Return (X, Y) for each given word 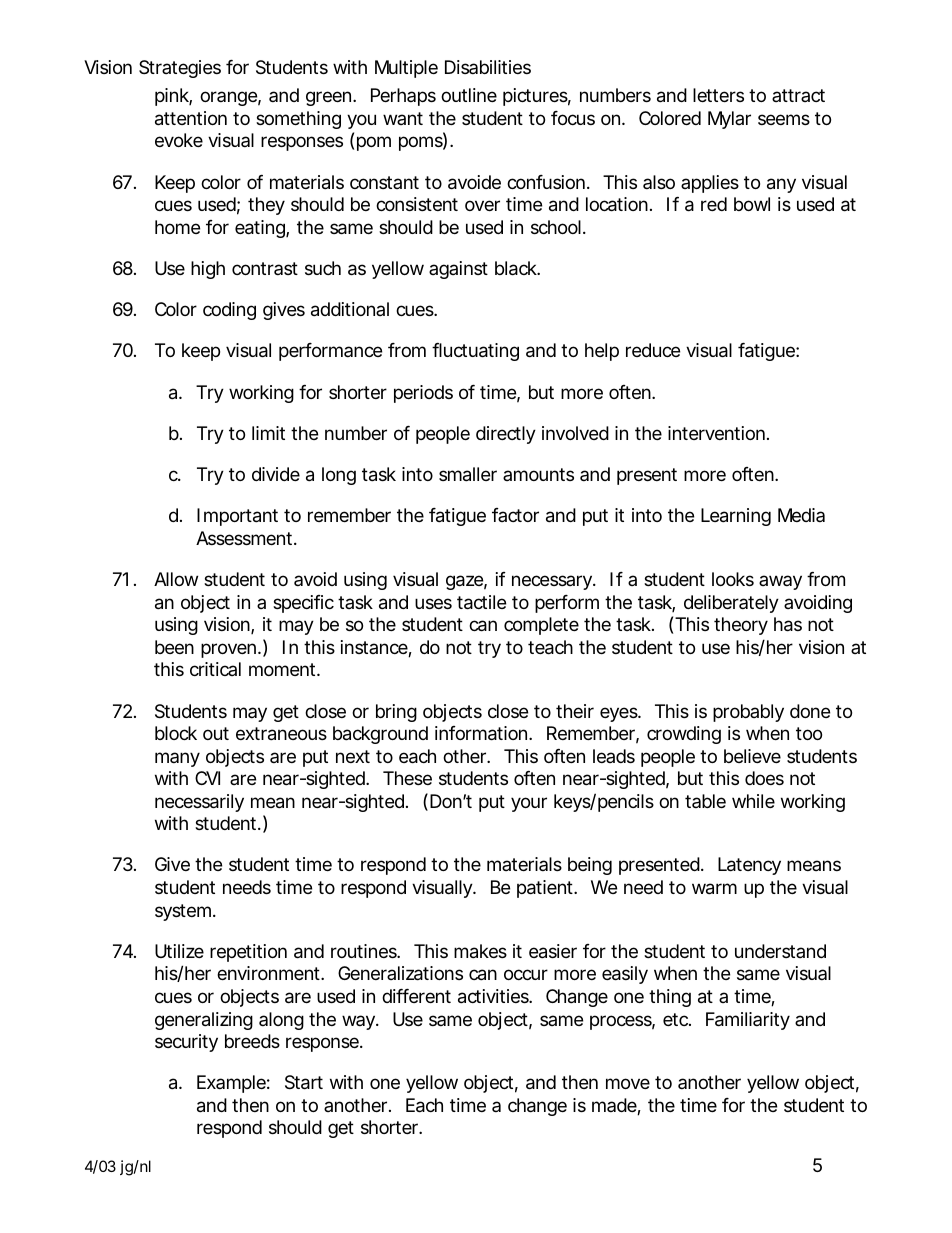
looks (733, 579)
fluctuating (475, 352)
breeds (252, 1041)
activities (494, 996)
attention (191, 118)
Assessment (244, 538)
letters (718, 95)
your (529, 804)
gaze (464, 582)
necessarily (199, 803)
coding (229, 311)
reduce (653, 350)
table (705, 801)
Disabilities (488, 67)
